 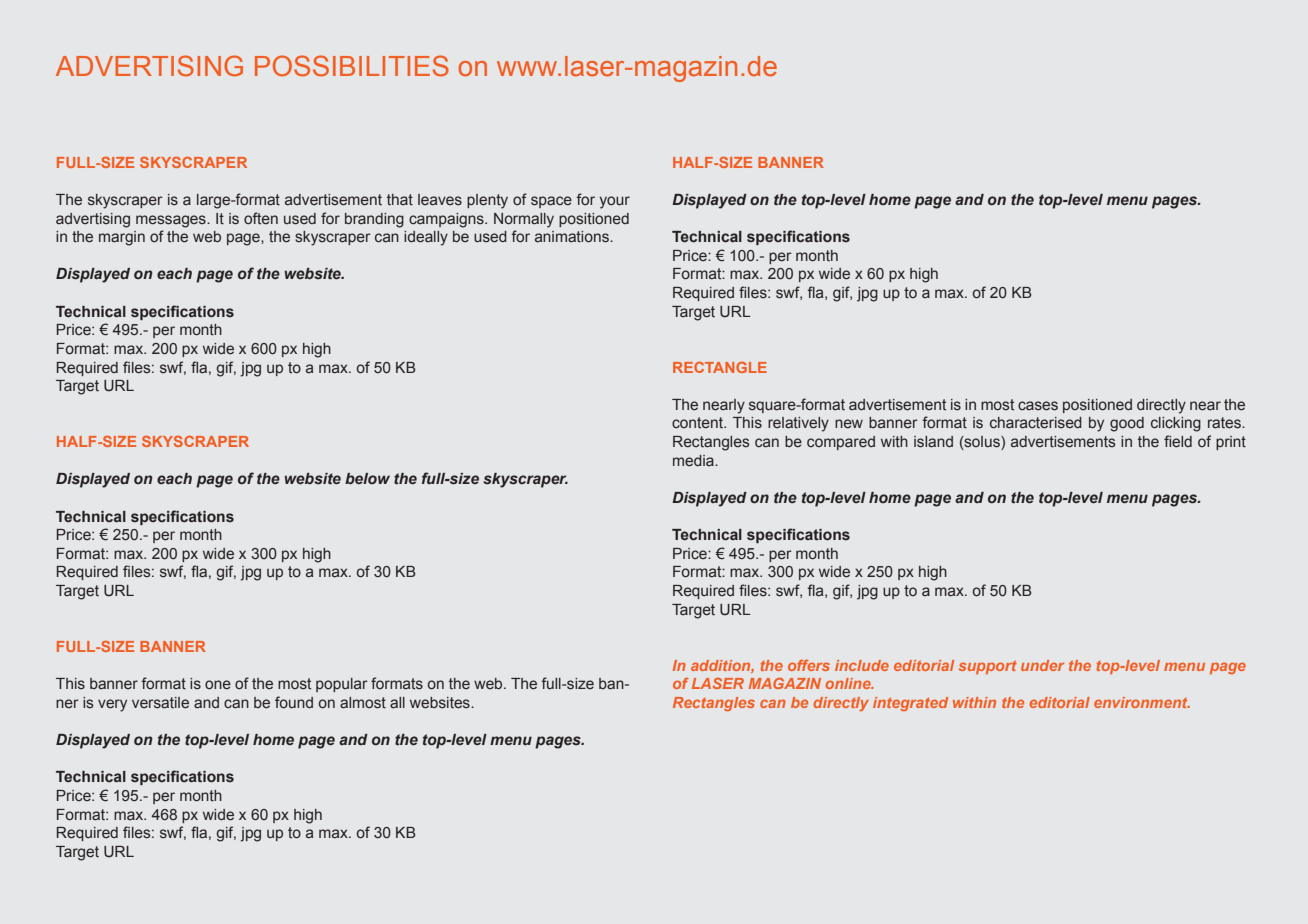 What do you see at coordinates (809, 665) in the screenshot?
I see `offers` at bounding box center [809, 665].
